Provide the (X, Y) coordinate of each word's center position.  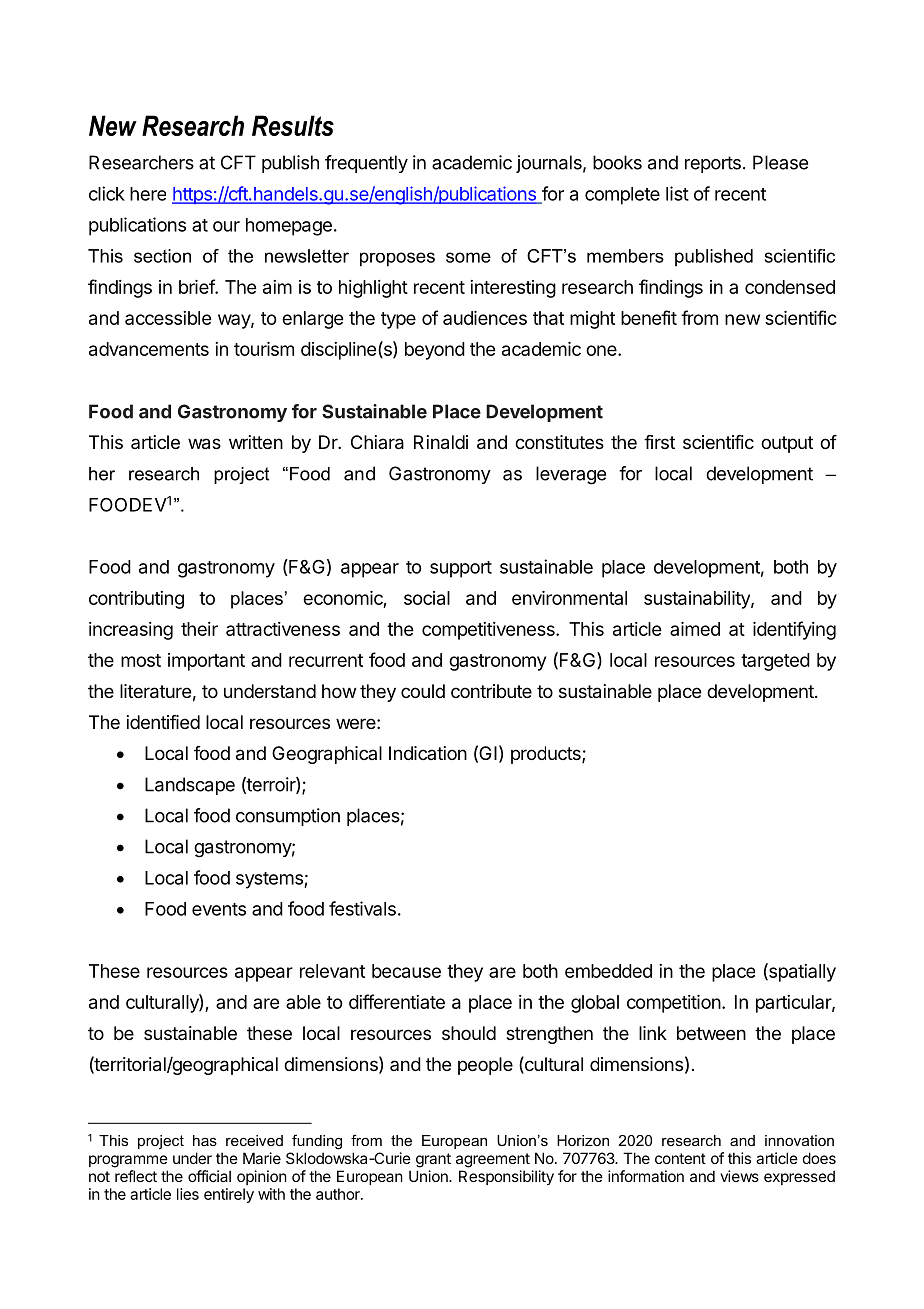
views (739, 1176)
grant (433, 1160)
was (204, 444)
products (547, 755)
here (148, 194)
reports (713, 164)
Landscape (190, 786)
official (209, 1176)
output (787, 444)
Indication (428, 753)
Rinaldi (441, 442)
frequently (366, 164)
